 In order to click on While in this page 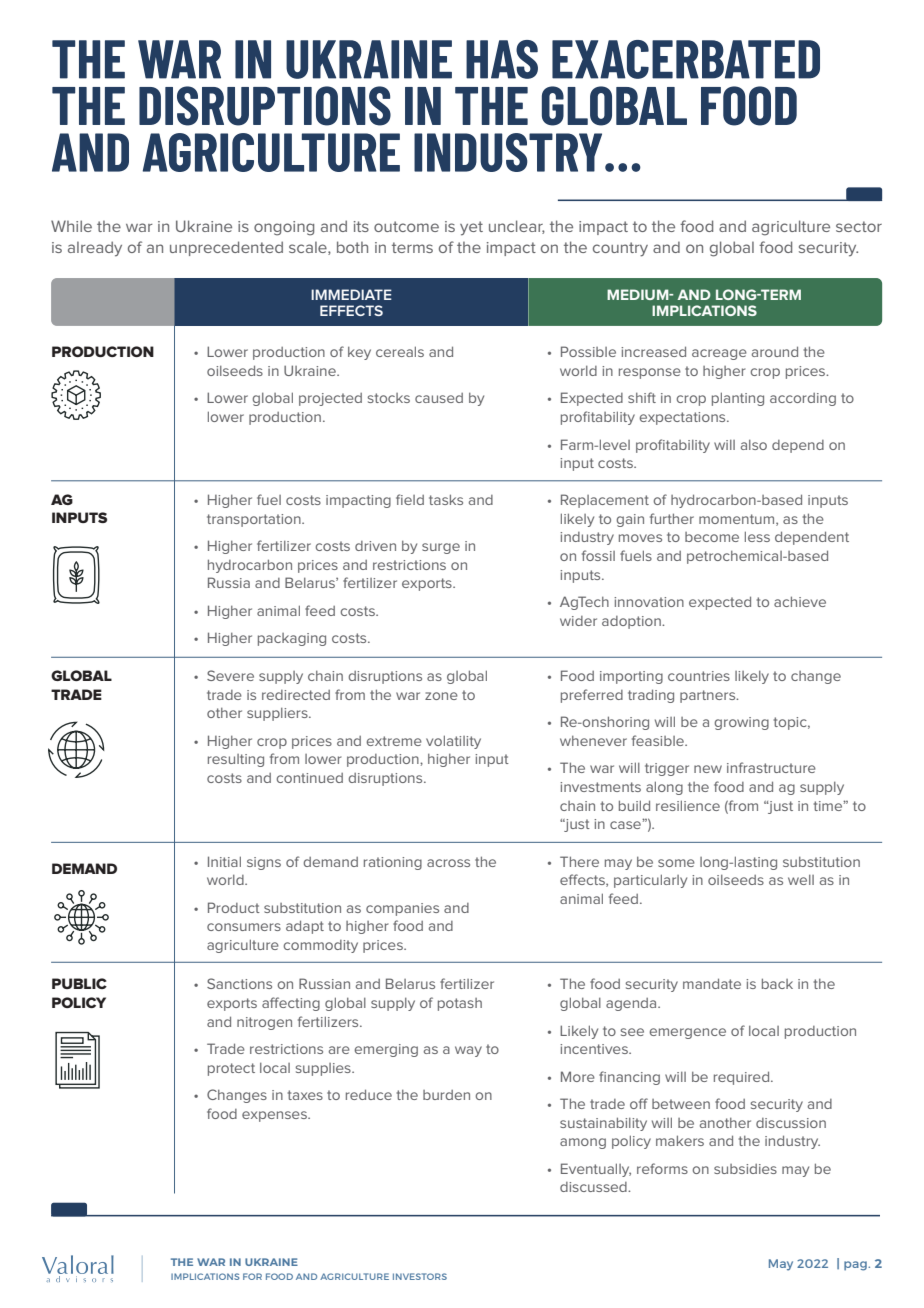, I will do `click(71, 226)`.
